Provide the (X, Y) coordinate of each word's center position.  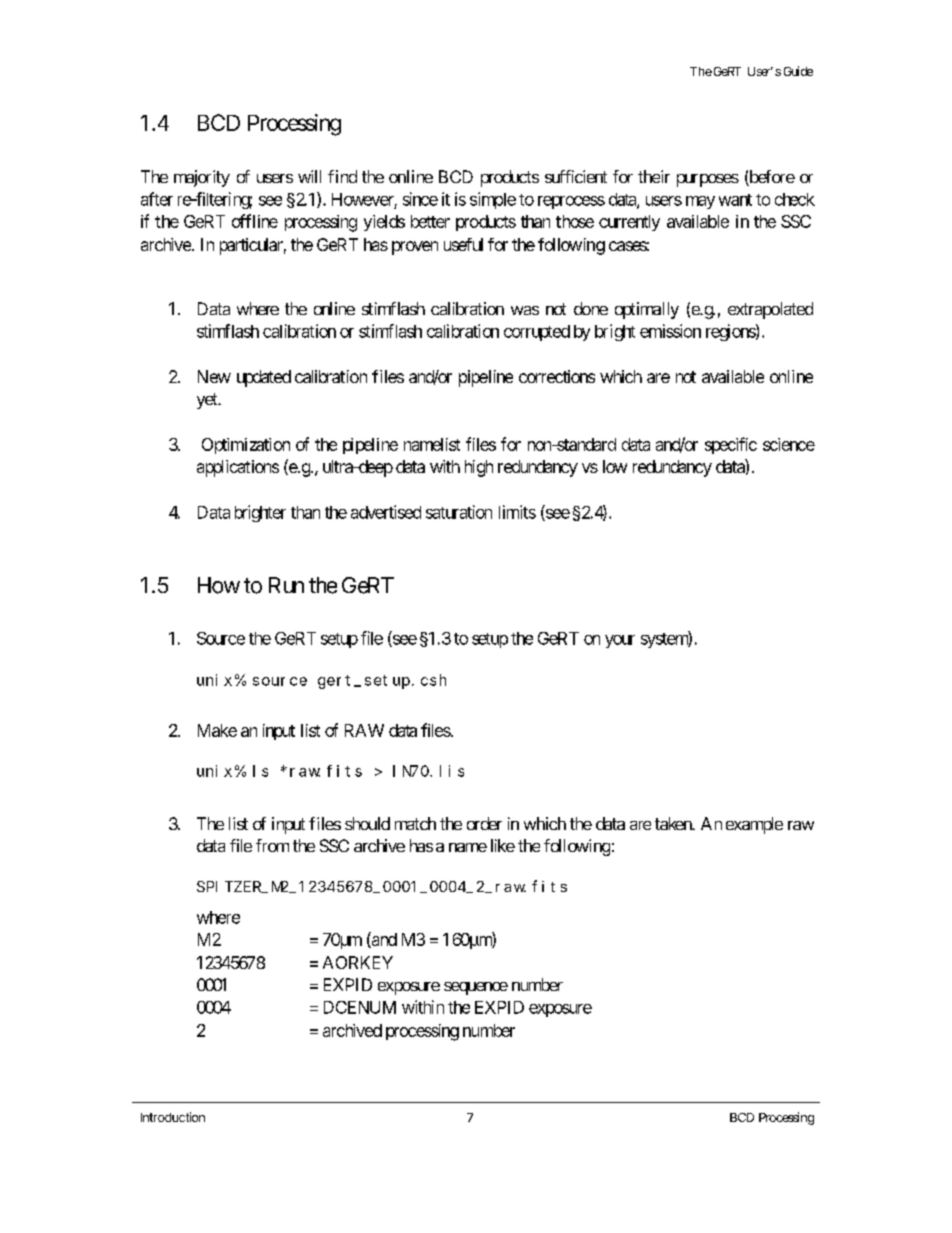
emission (670, 331)
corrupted (537, 333)
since (420, 199)
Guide (798, 71)
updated (264, 378)
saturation (459, 512)
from (272, 845)
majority (202, 178)
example (754, 825)
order (484, 823)
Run (286, 585)
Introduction (173, 1117)
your (620, 641)
